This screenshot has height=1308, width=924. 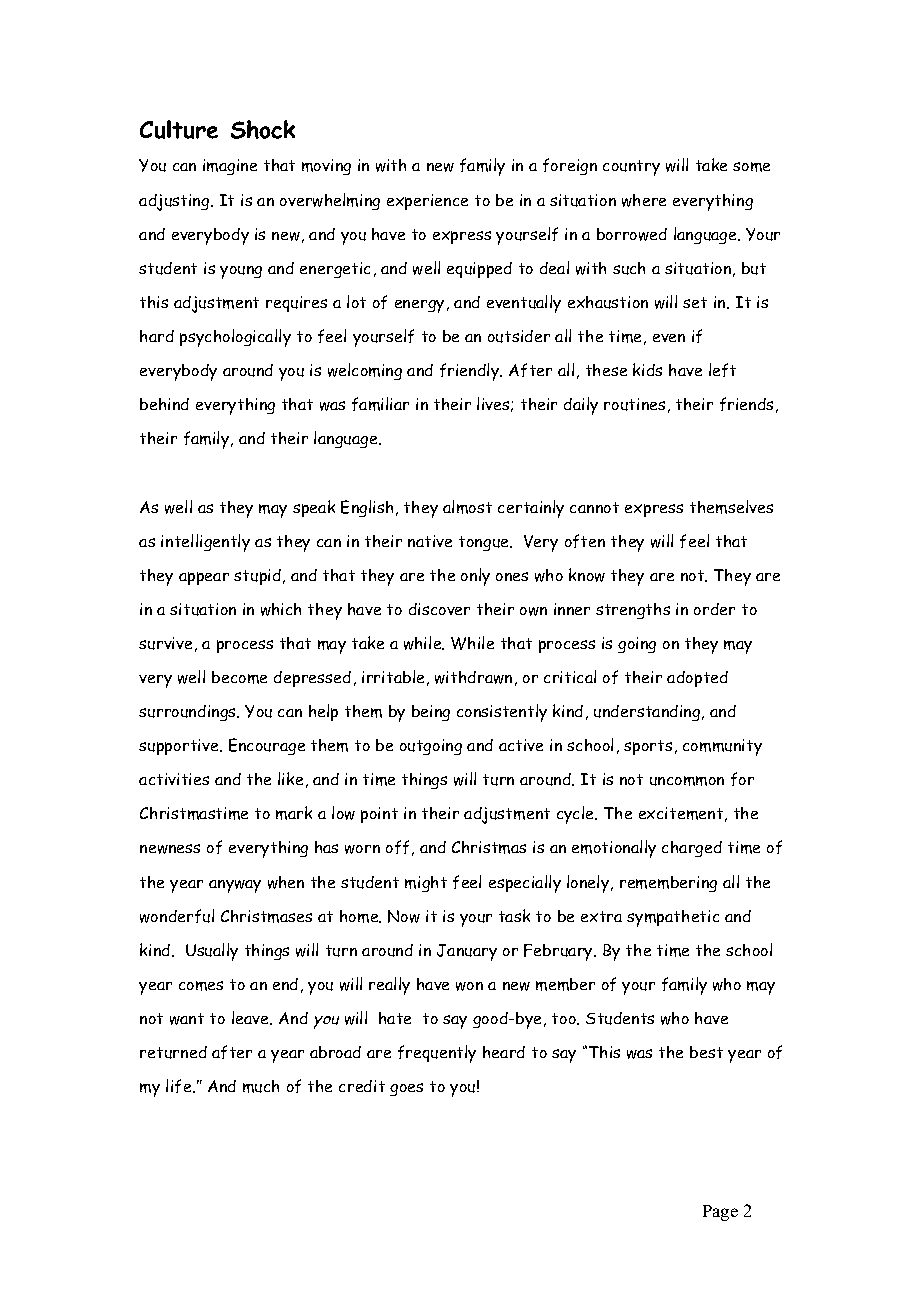 What do you see at coordinates (594, 507) in the screenshot?
I see `cannot` at bounding box center [594, 507].
